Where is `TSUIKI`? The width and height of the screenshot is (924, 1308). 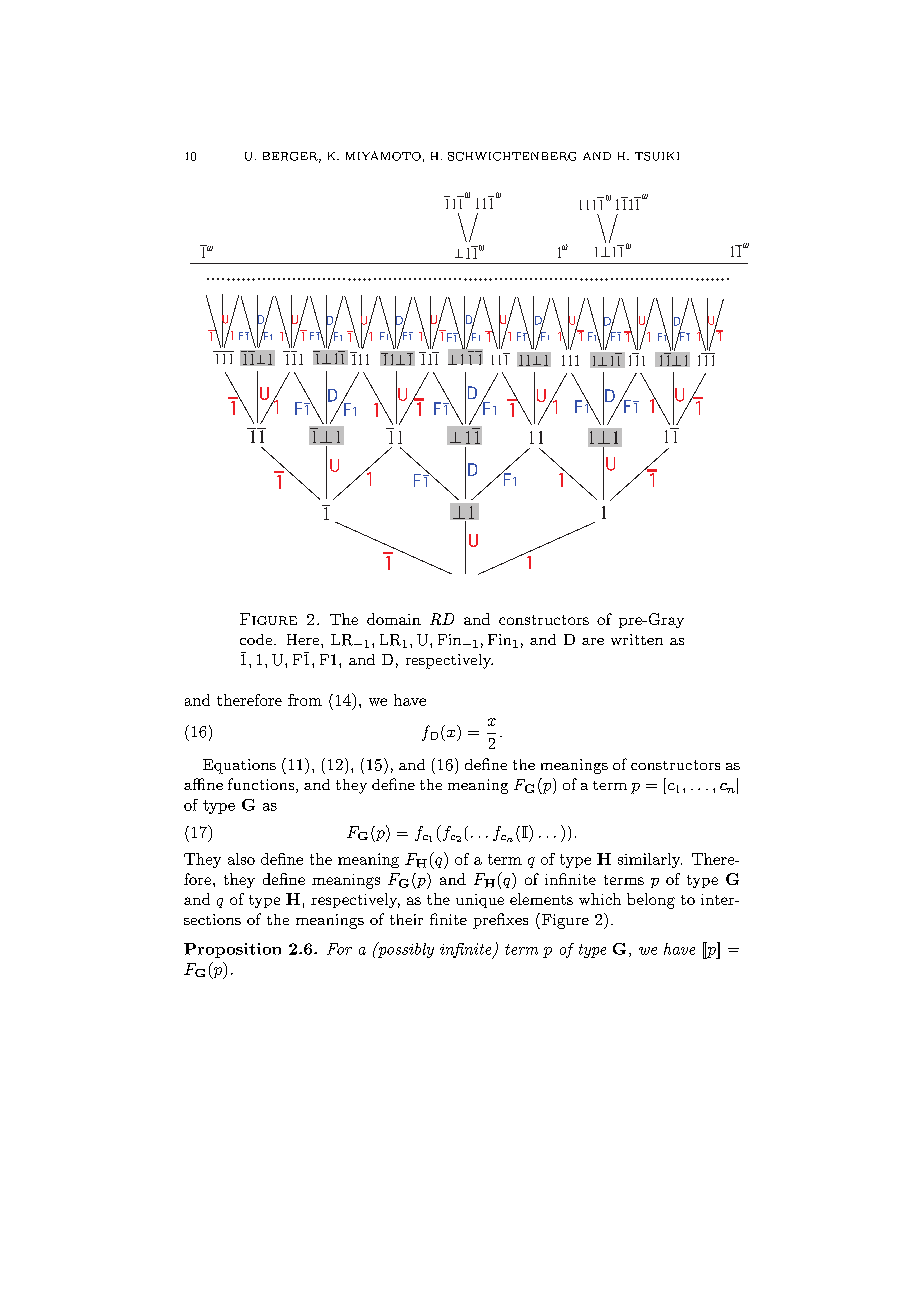 TSUIKI is located at coordinates (657, 156).
